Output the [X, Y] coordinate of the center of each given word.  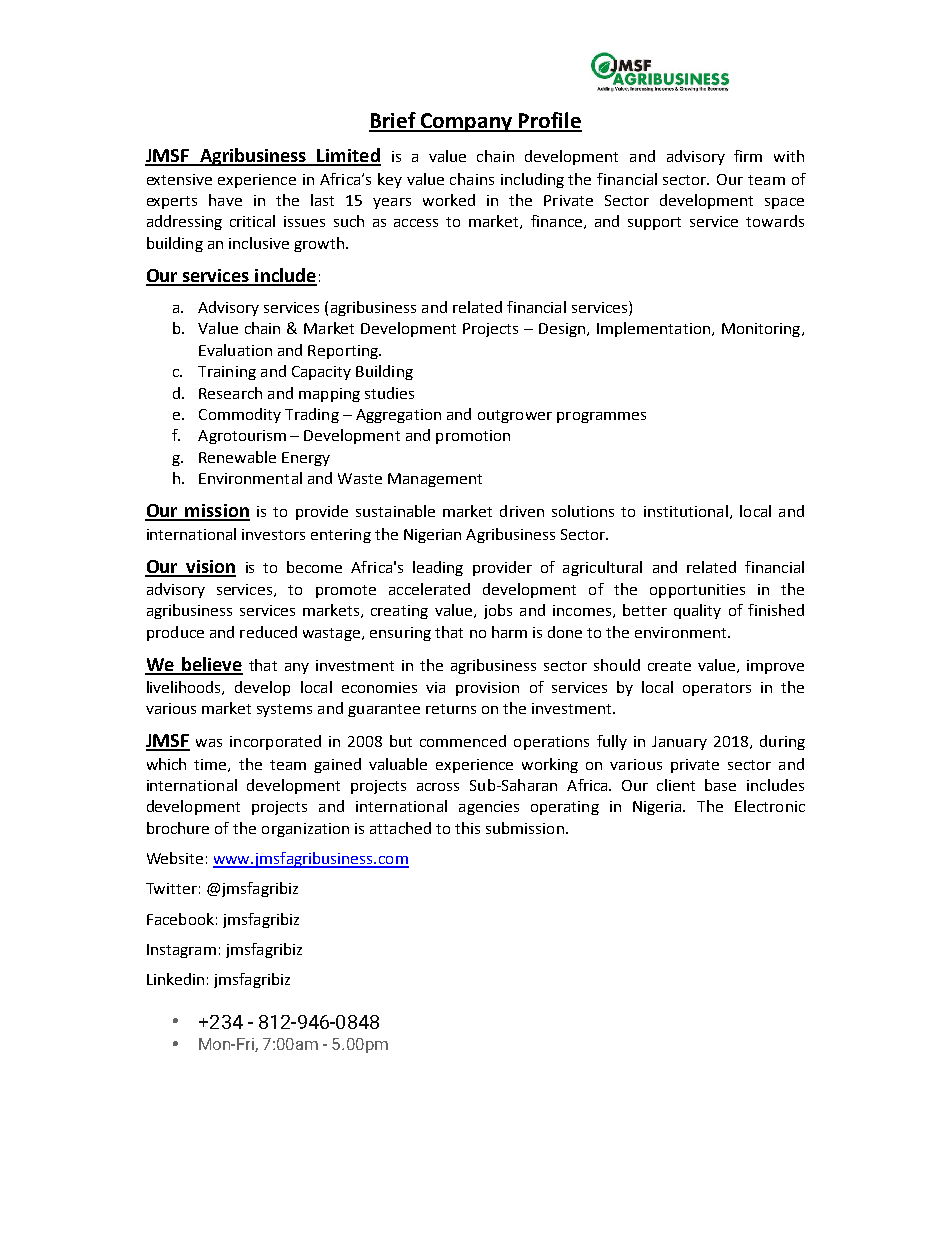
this [467, 828]
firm [748, 156]
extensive [179, 179]
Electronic [770, 806]
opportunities [697, 591]
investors [273, 534]
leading [438, 568]
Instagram [181, 951]
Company [466, 122]
